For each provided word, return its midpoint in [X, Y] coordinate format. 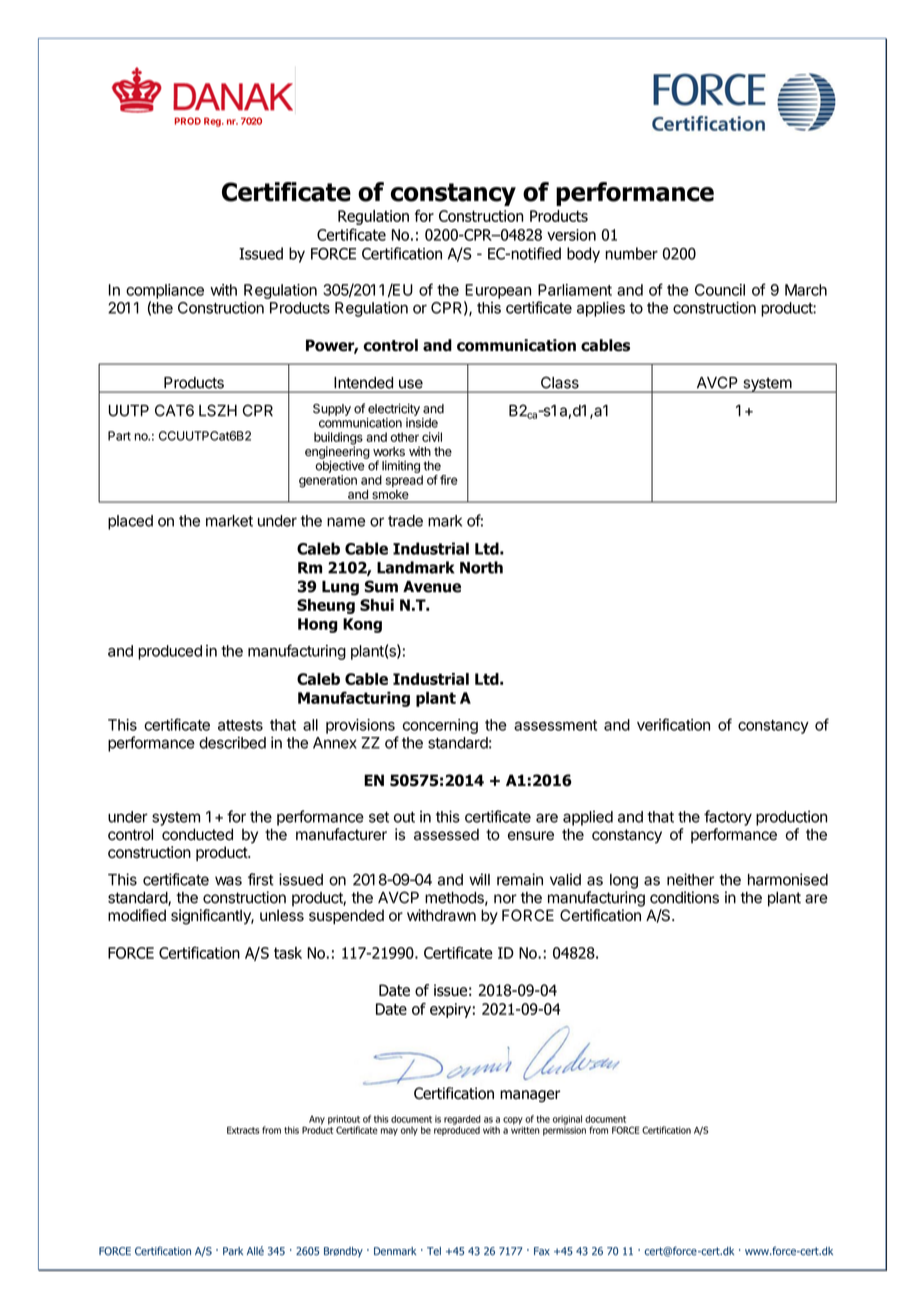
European [498, 291]
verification [673, 724]
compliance [165, 291]
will [479, 879]
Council [720, 290]
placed [130, 522]
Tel [434, 1251]
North [481, 567]
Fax [542, 1251]
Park [233, 1251]
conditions [684, 897]
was [228, 881]
